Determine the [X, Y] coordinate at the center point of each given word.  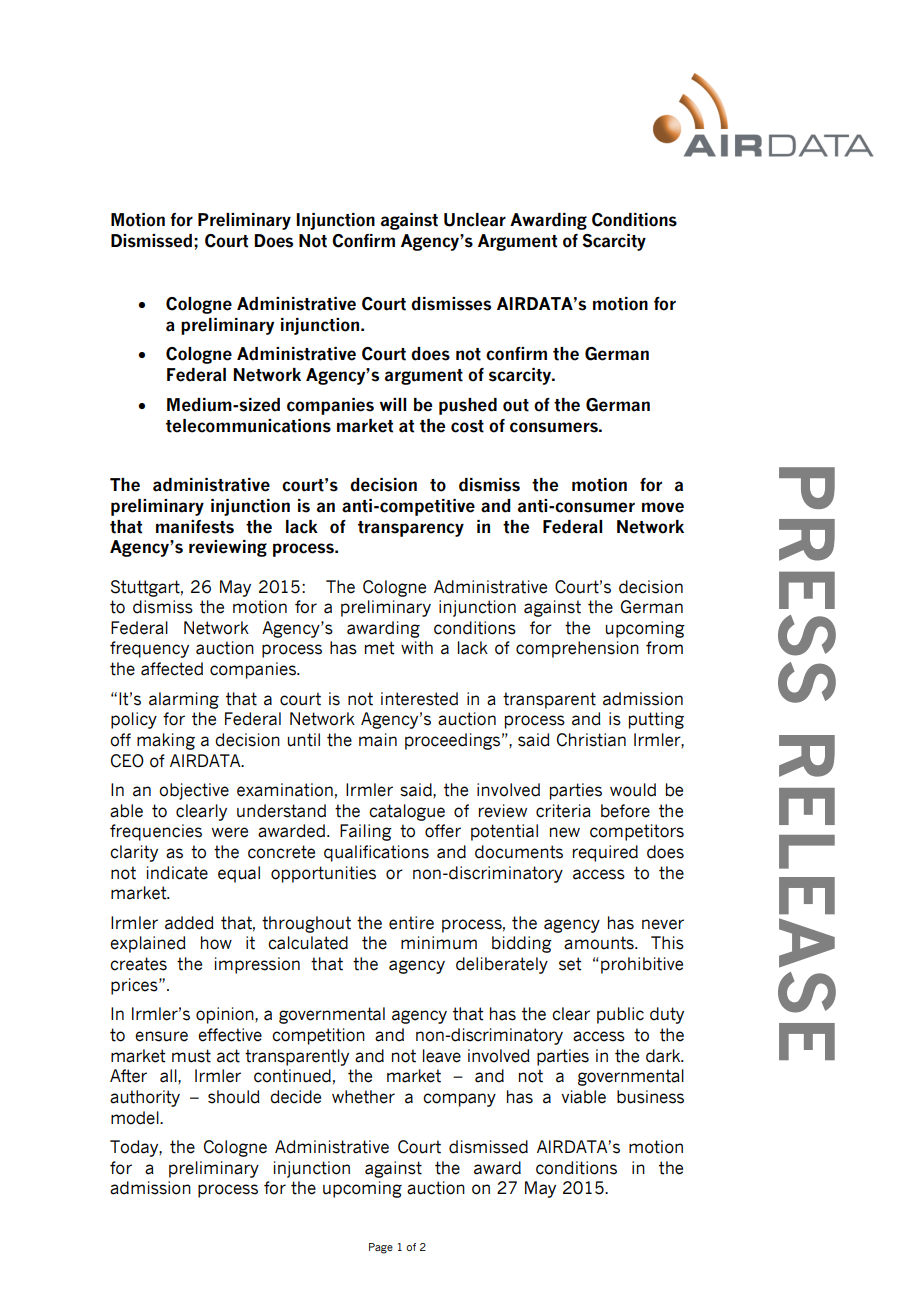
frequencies [156, 832]
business [650, 1097]
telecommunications [248, 426]
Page [381, 1248]
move [663, 507]
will [393, 404]
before [625, 811]
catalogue [407, 812]
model [136, 1118]
